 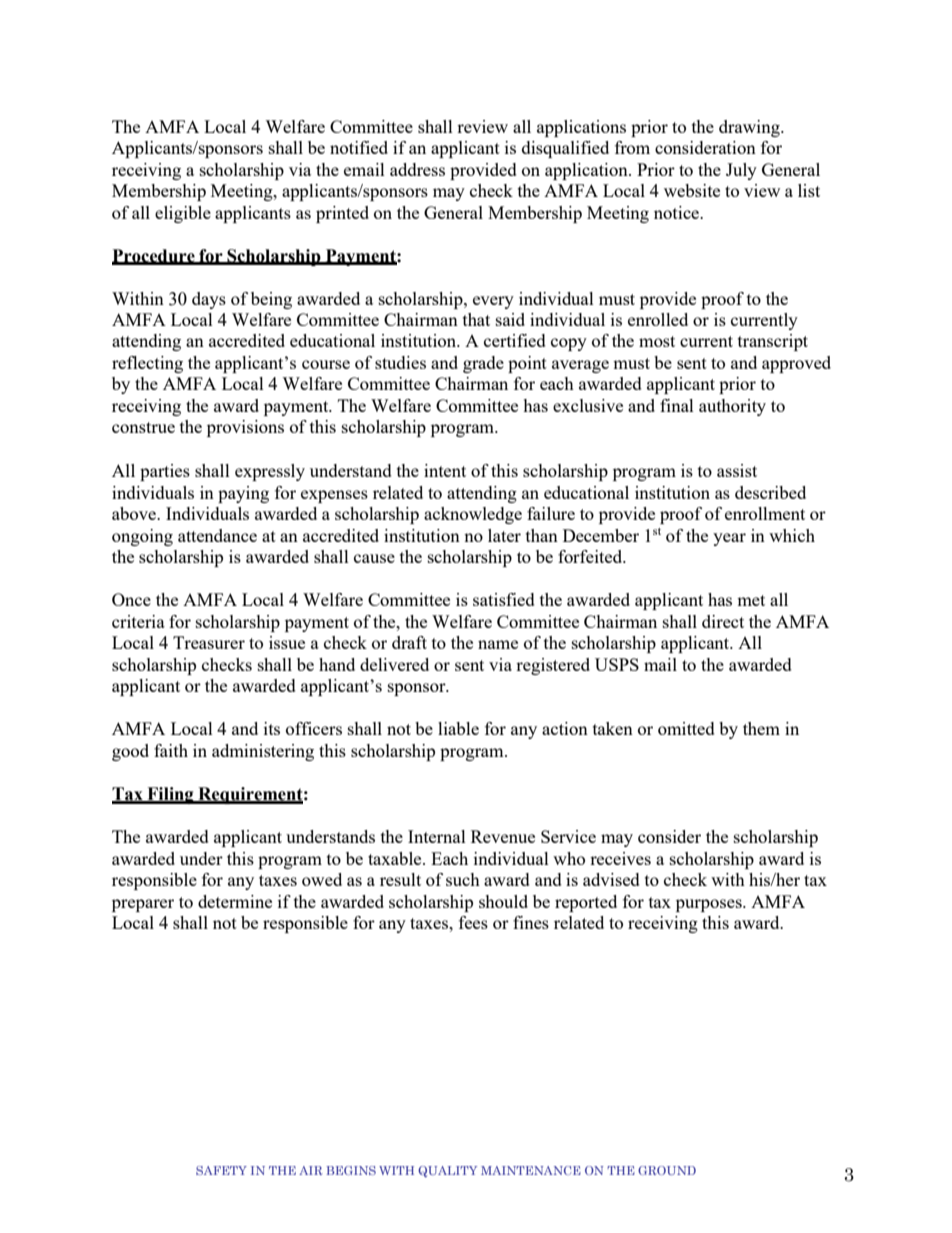 I want to click on July, so click(x=741, y=171).
